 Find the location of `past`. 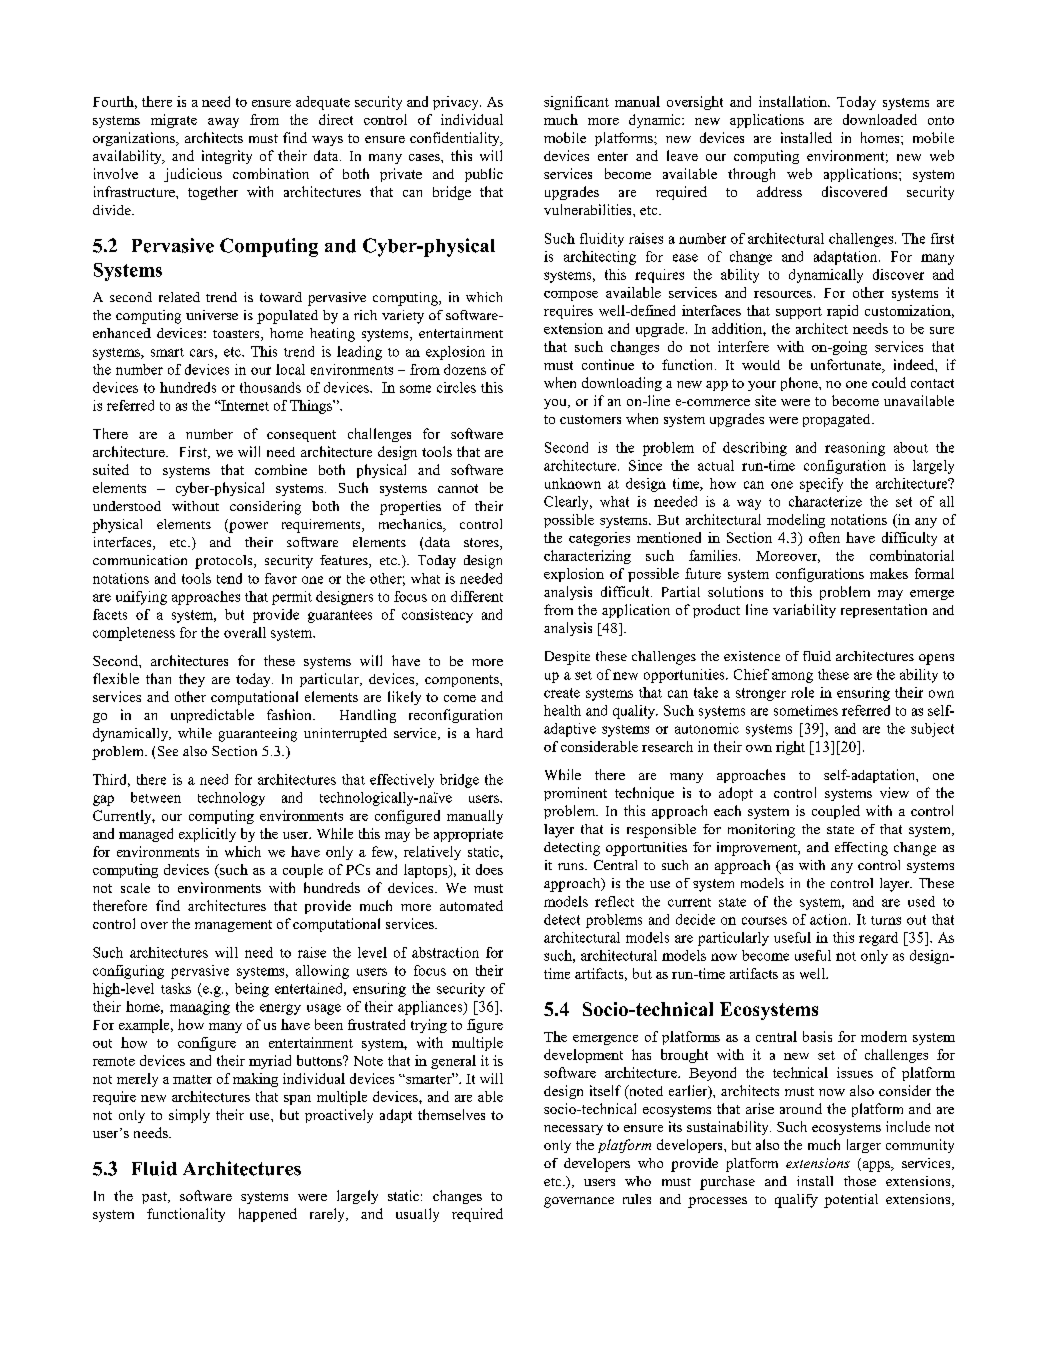

past is located at coordinates (155, 1198).
